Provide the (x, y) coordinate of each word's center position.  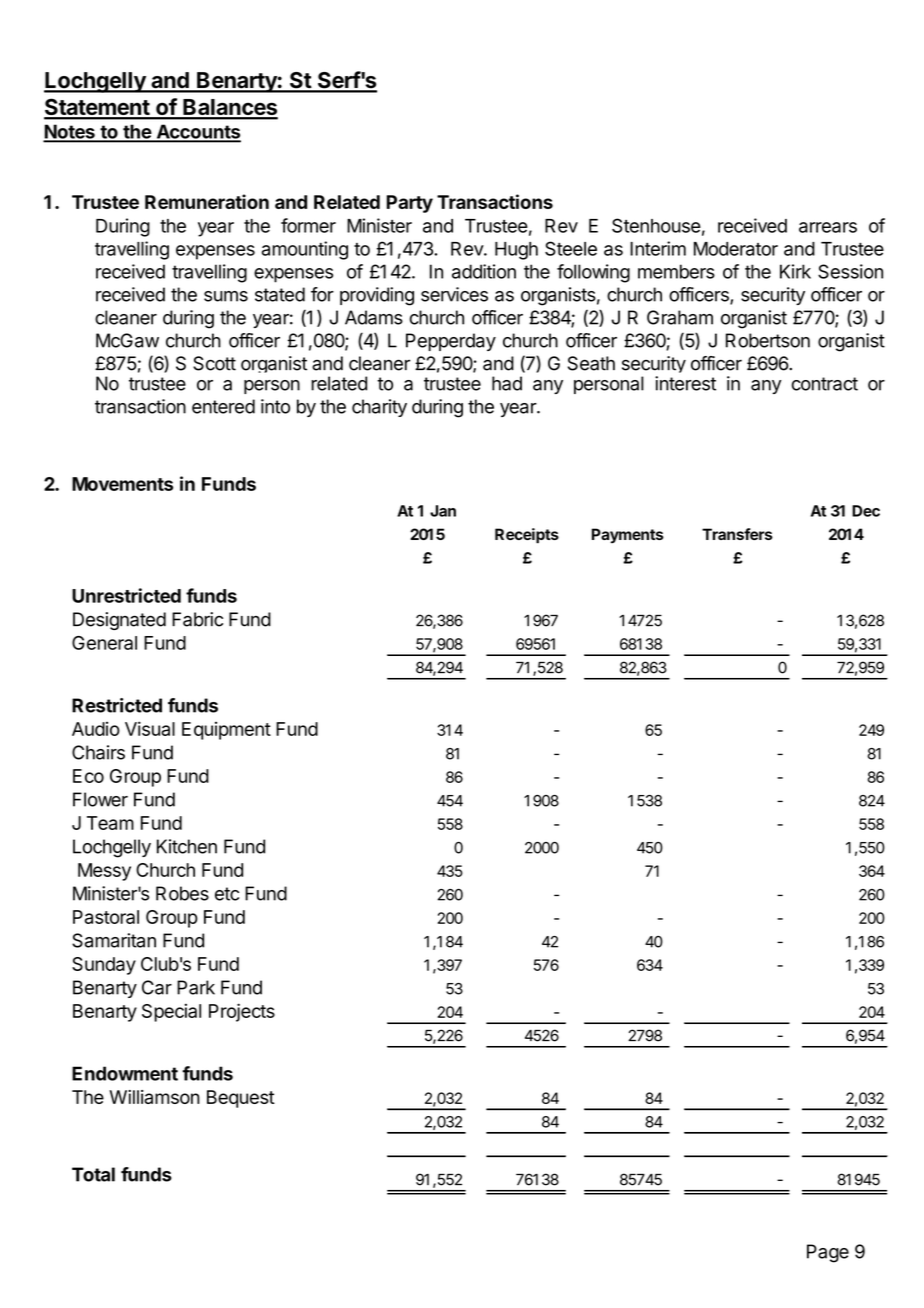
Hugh (516, 251)
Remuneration (207, 201)
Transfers (737, 534)
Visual (150, 728)
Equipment (226, 731)
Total (93, 1174)
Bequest (241, 1099)
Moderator (736, 249)
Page (828, 1253)
